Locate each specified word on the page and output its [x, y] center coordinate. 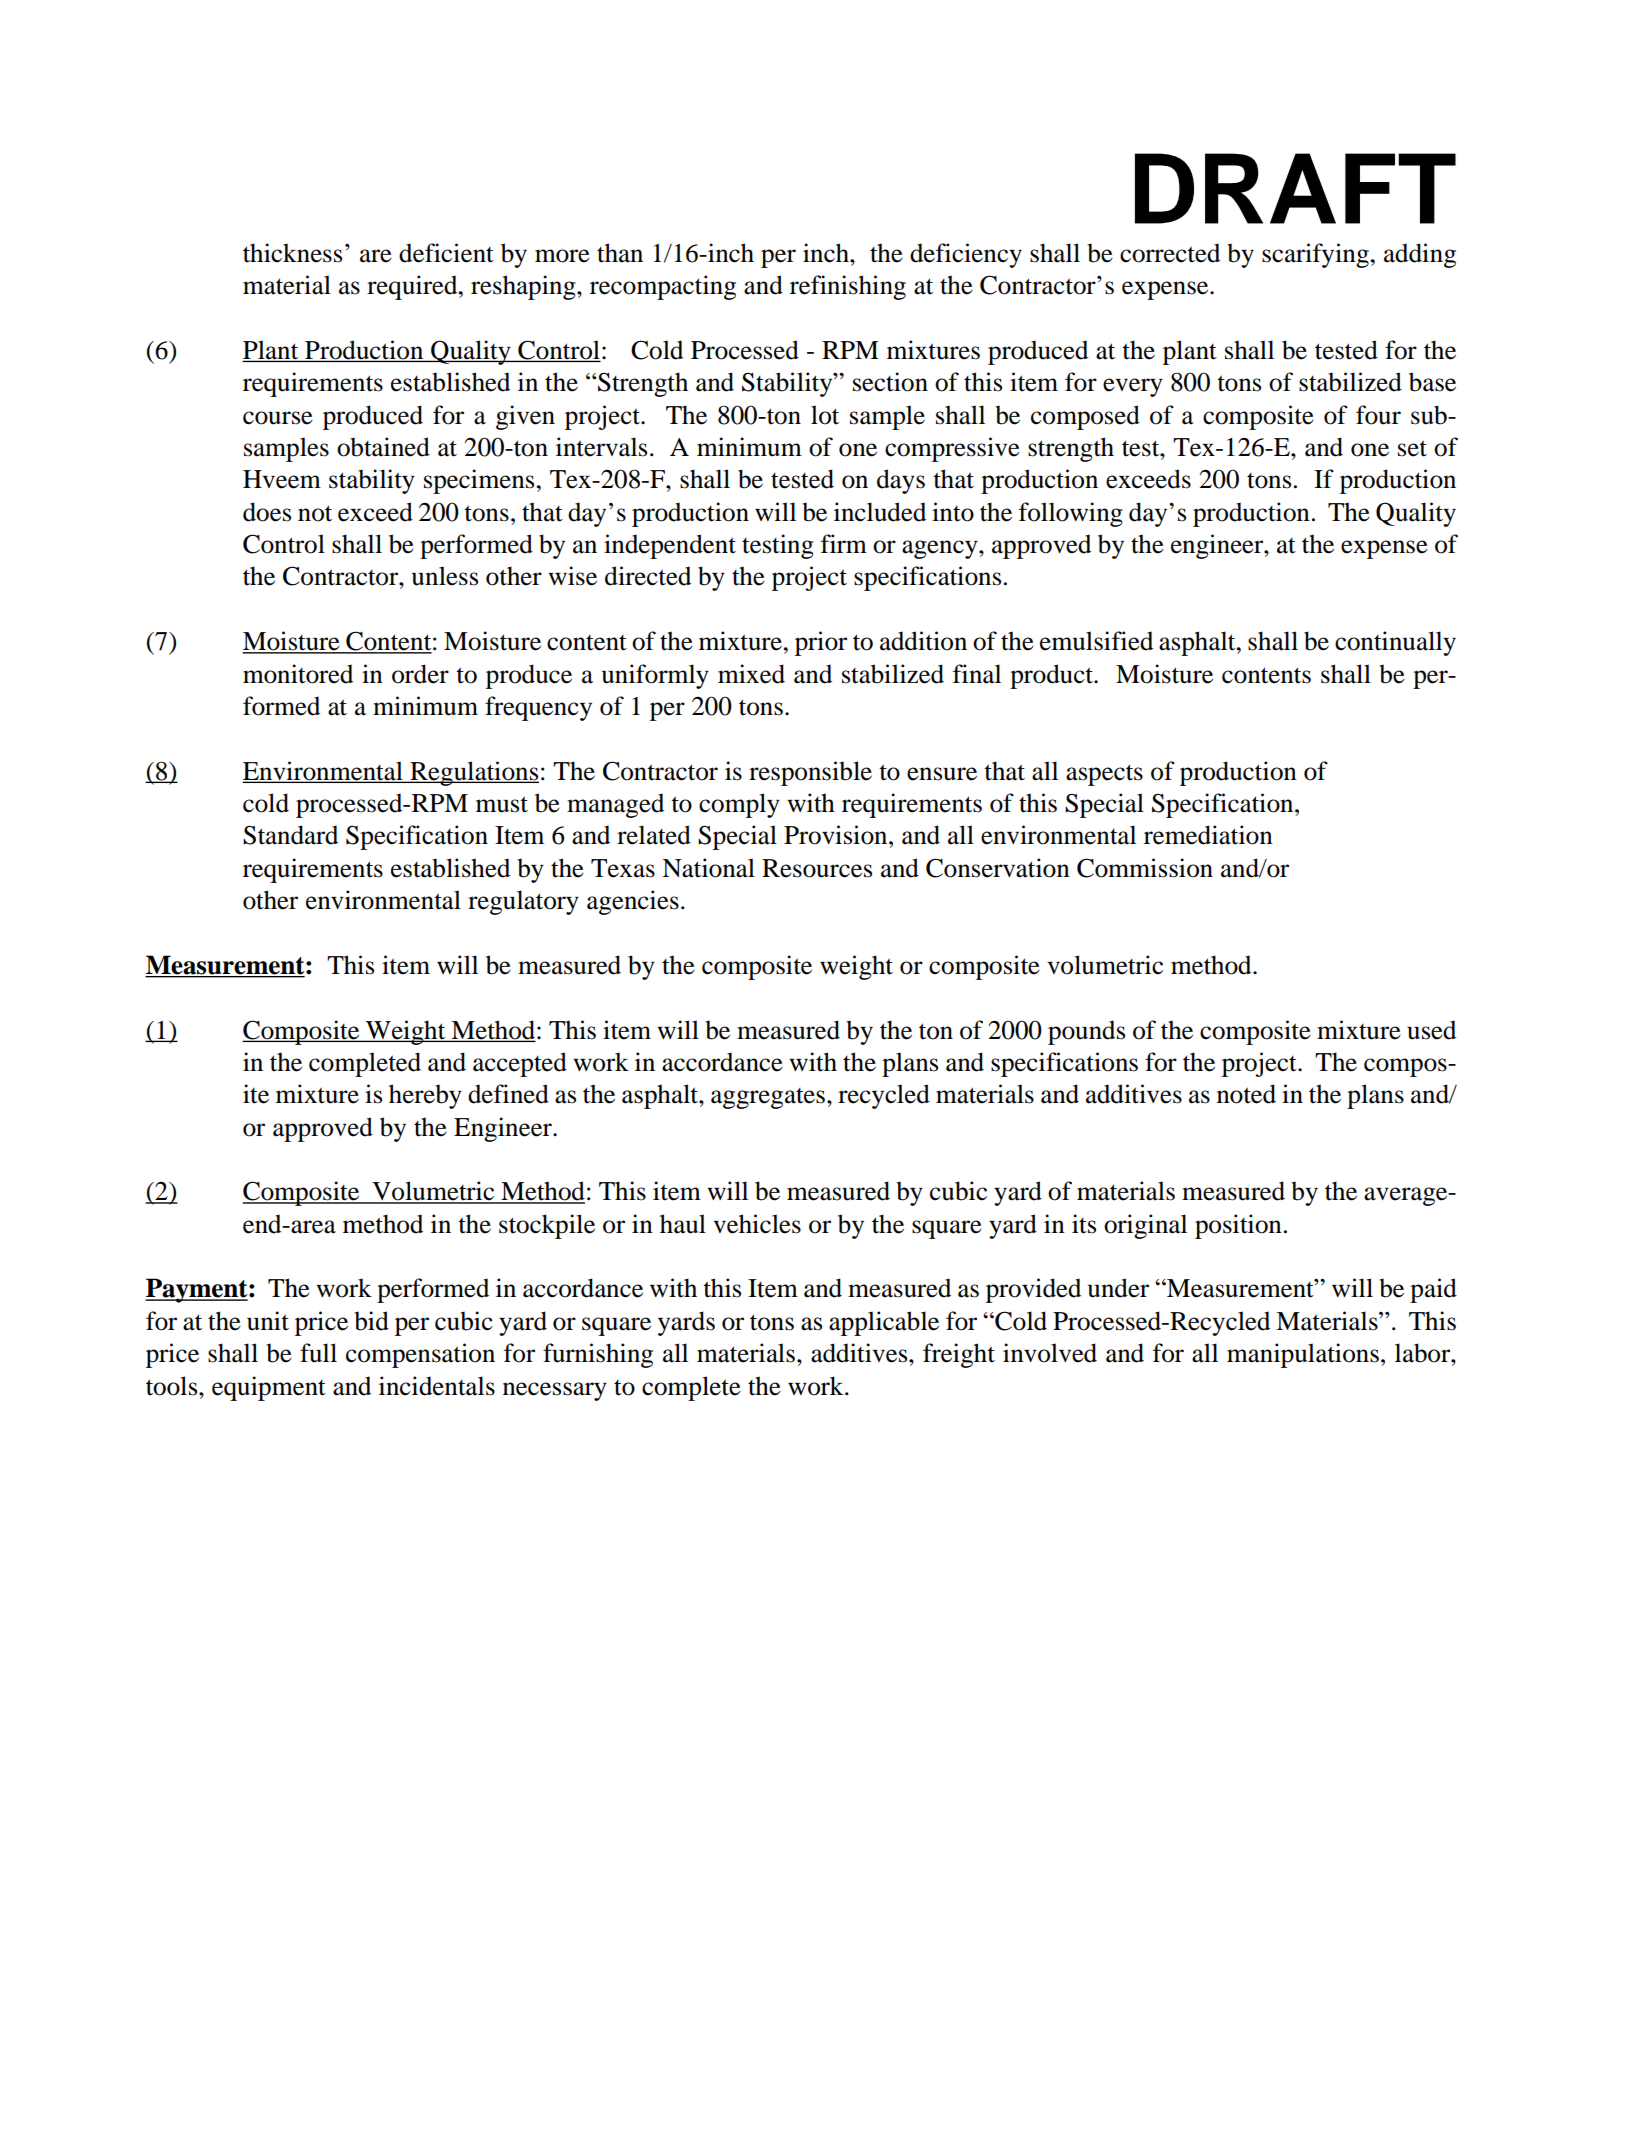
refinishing [848, 287]
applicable [884, 1323]
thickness [292, 253]
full [318, 1353]
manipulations [1303, 1355]
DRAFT [1295, 188]
